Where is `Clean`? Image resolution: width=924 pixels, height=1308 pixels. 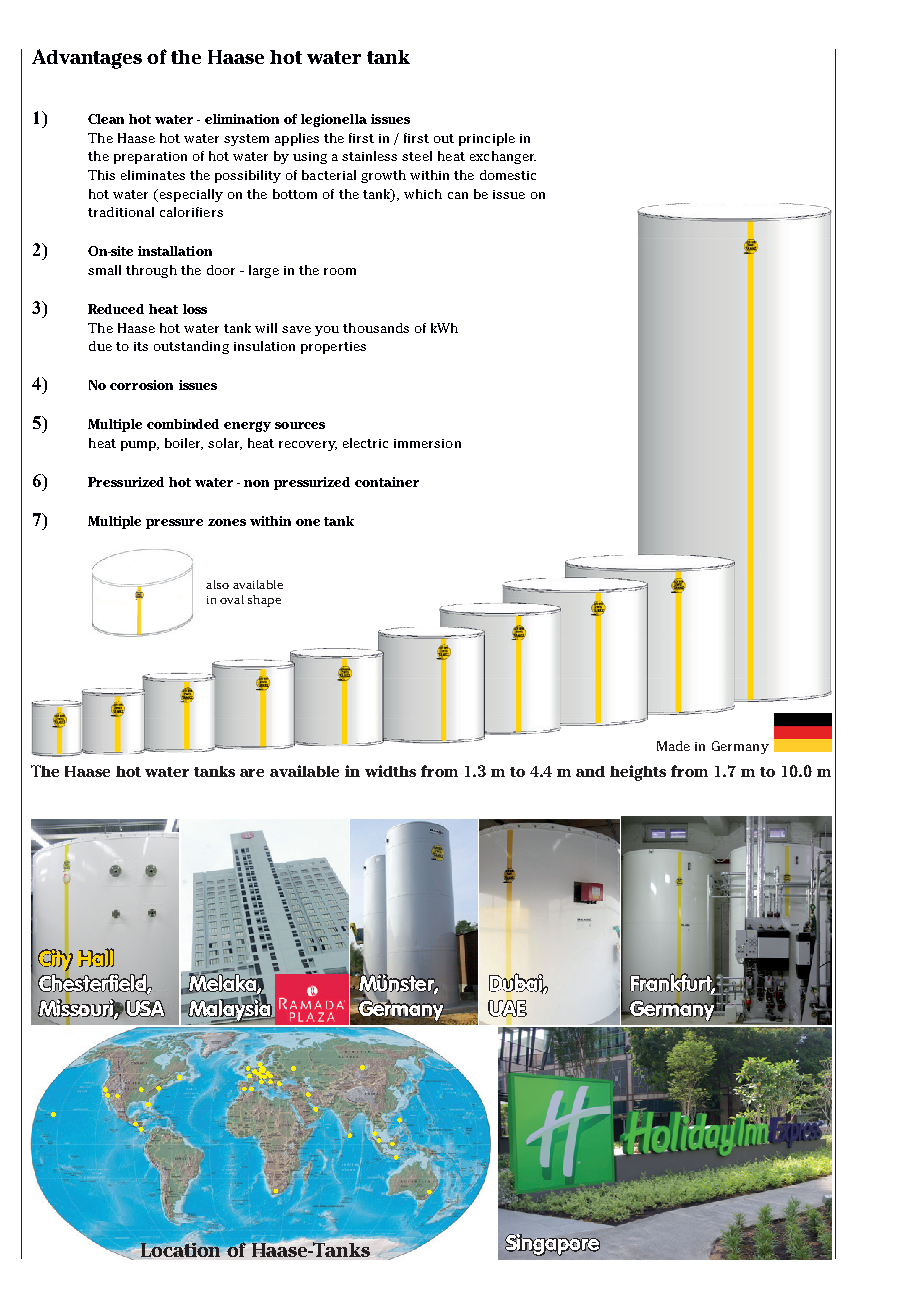 Clean is located at coordinates (106, 119).
